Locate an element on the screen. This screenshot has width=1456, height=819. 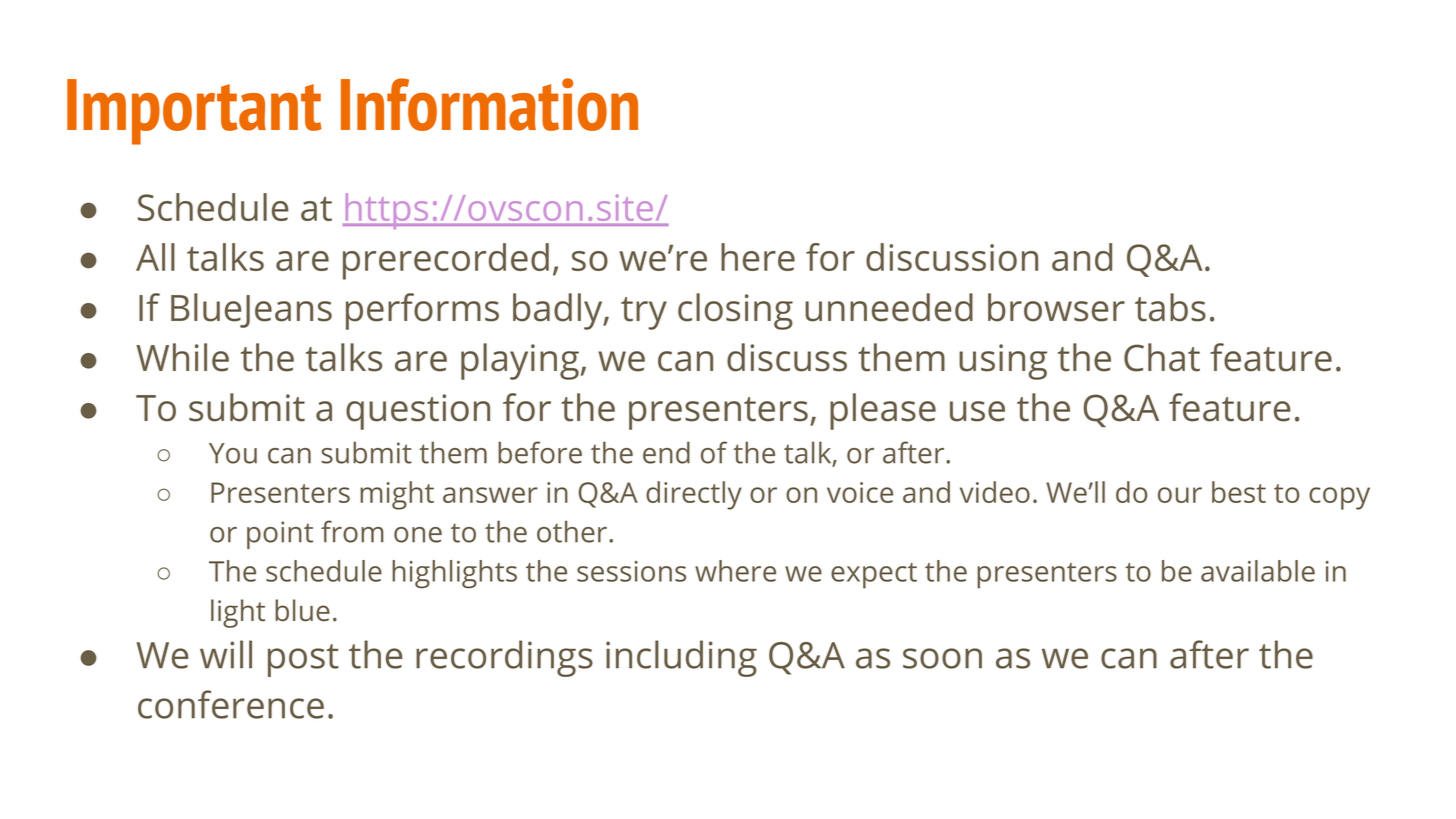
Important is located at coordinates (194, 112).
